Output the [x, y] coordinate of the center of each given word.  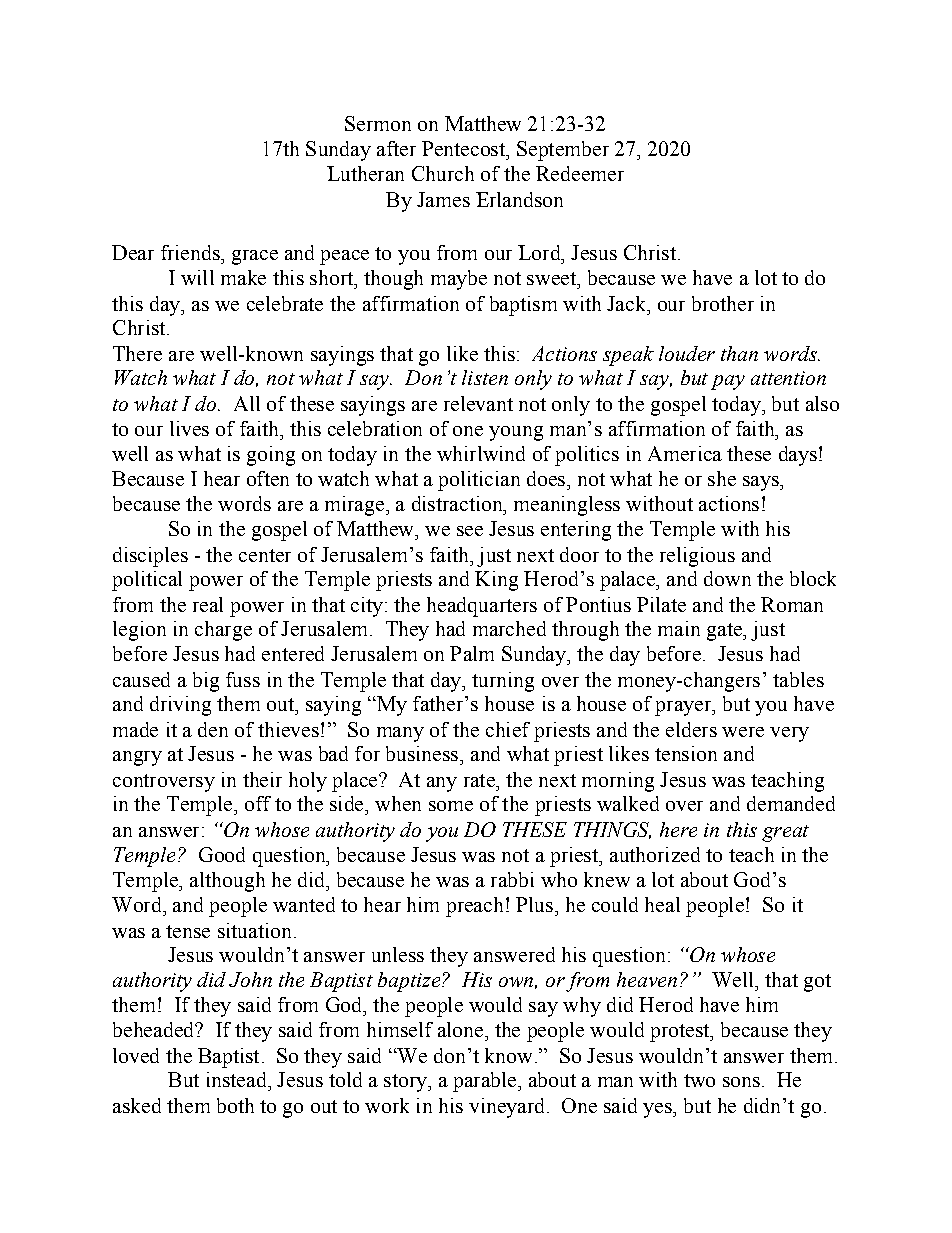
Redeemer [580, 173]
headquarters [482, 607]
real [208, 604]
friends [191, 252]
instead [238, 1079]
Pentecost [464, 148]
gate [725, 632]
